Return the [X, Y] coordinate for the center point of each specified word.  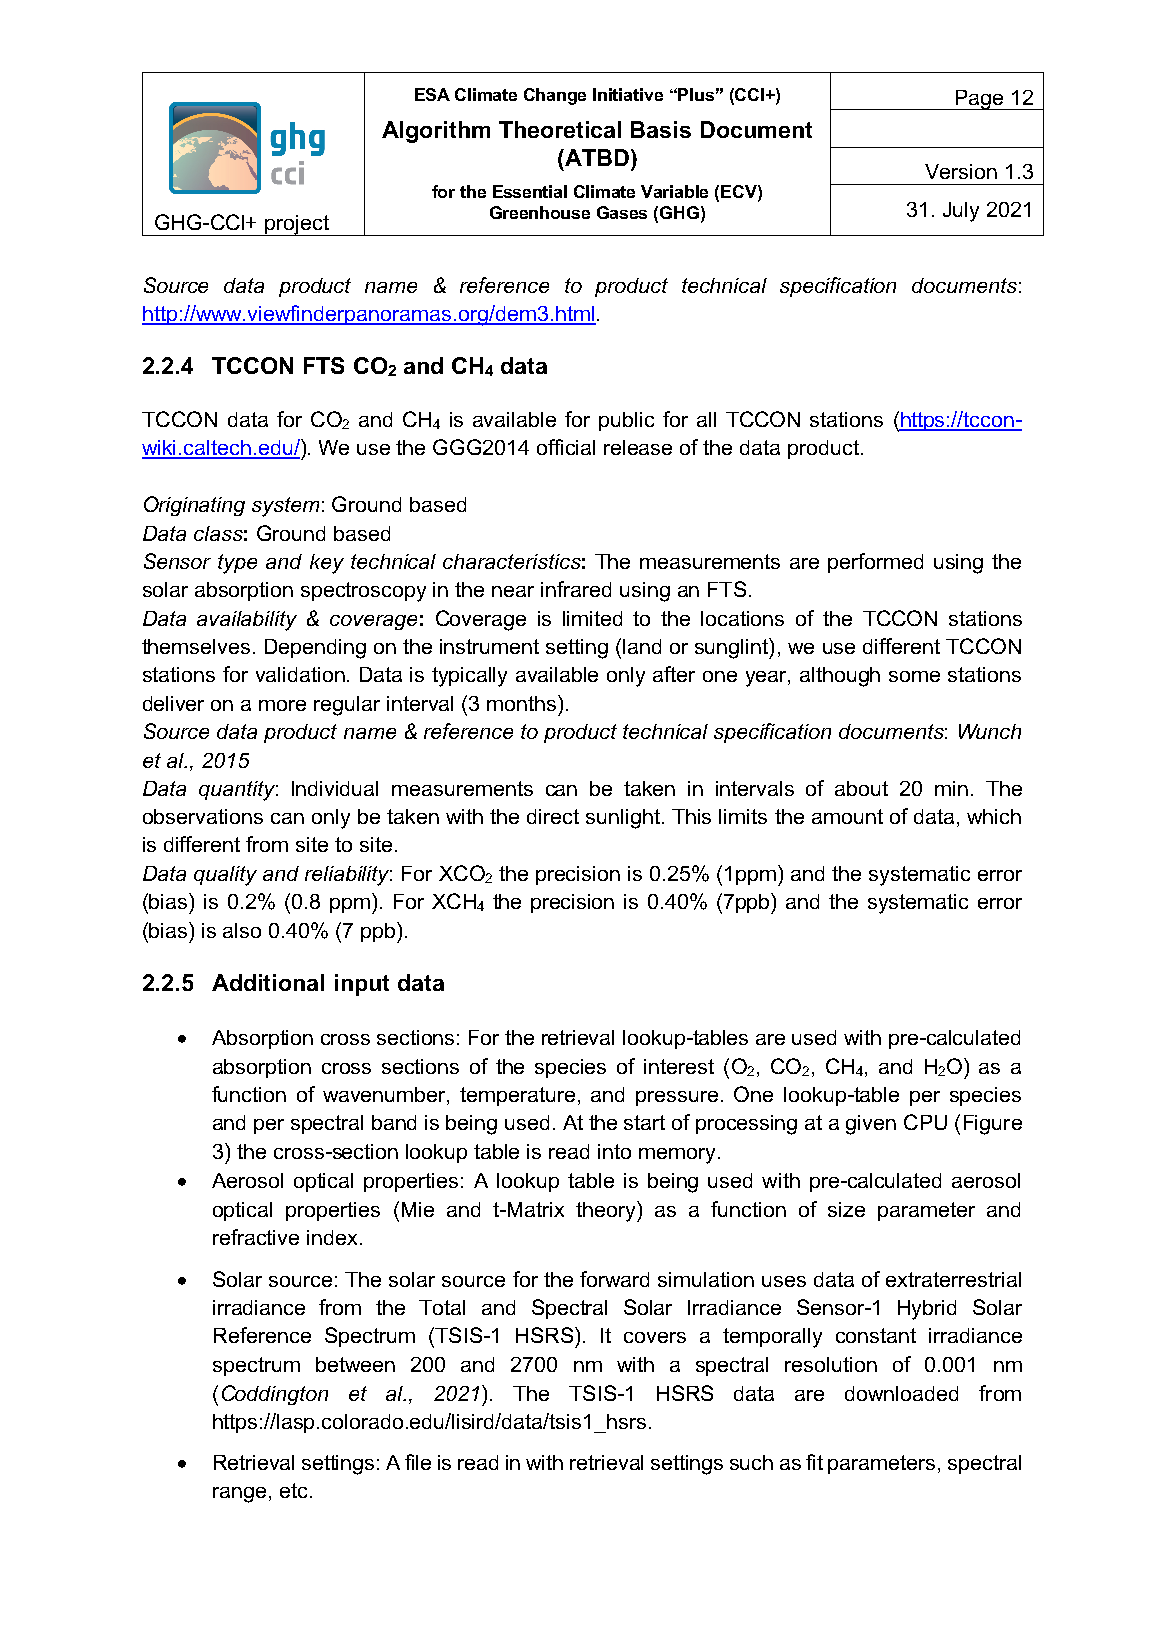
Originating [194, 506]
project [298, 225]
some [914, 676]
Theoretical [560, 129]
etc [293, 1490]
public [626, 421]
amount [847, 816]
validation [300, 674]
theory [607, 1211]
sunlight [623, 819]
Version [961, 171]
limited [592, 618]
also [242, 930]
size [846, 1209]
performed [875, 563]
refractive [256, 1237]
